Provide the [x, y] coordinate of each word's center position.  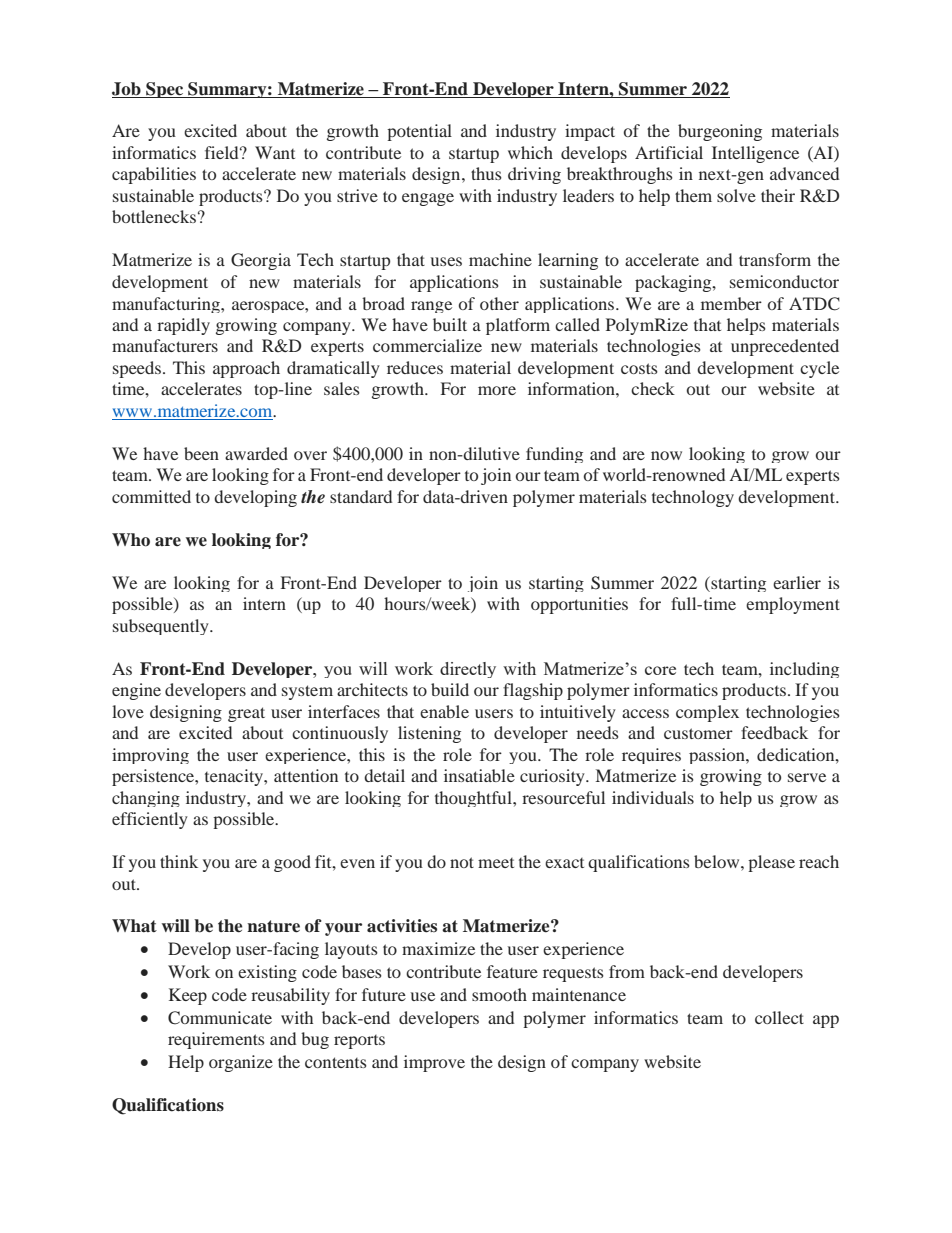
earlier [797, 582]
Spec [164, 90]
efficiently [150, 820]
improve [434, 1063]
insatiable [479, 775]
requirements [216, 1040]
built [450, 324]
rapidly [183, 326]
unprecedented [785, 347]
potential [419, 132]
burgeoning [720, 132]
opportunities [579, 605]
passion [718, 756]
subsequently [162, 627]
